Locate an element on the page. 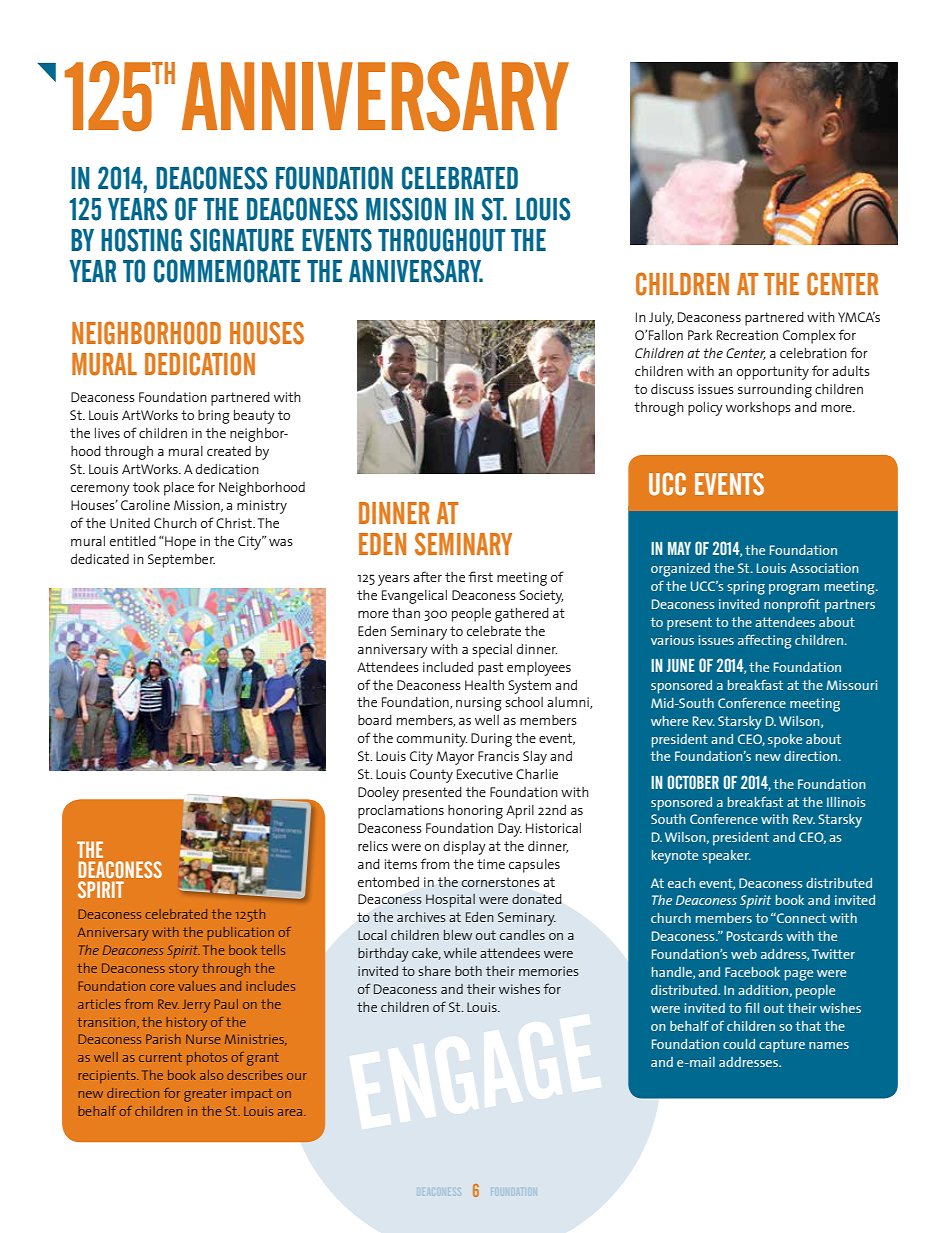 The height and width of the image is (1233, 952). greater is located at coordinates (205, 1095).
